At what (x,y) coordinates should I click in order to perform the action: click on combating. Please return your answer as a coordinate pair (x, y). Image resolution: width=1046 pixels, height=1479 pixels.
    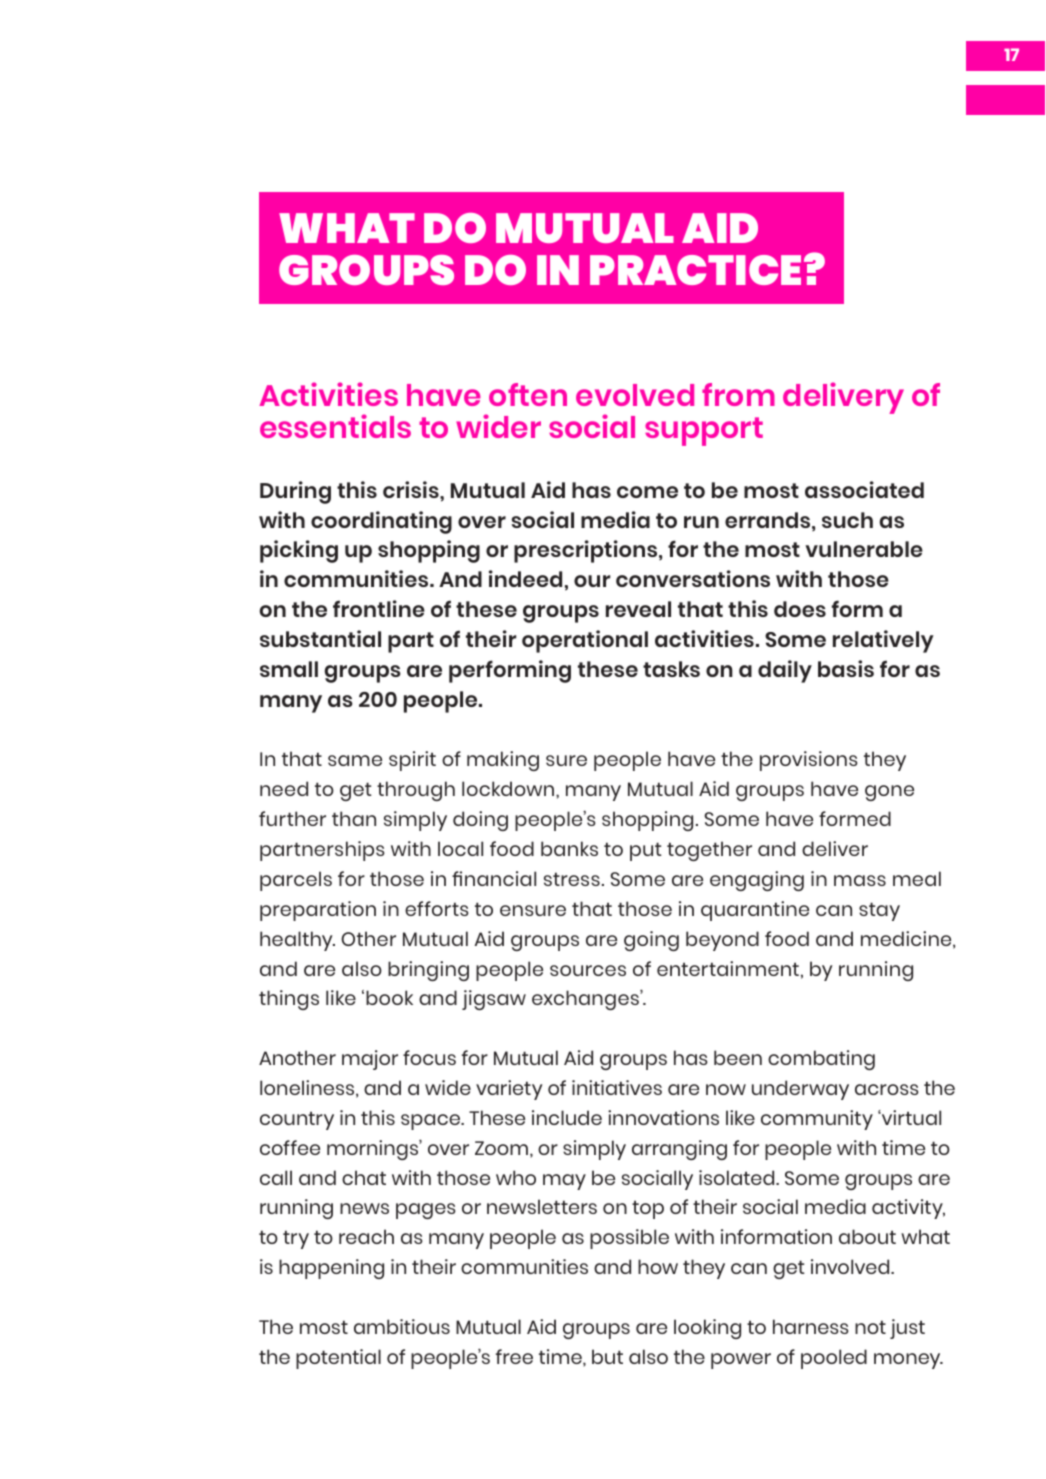
    Looking at the image, I should click on (821, 1060).
